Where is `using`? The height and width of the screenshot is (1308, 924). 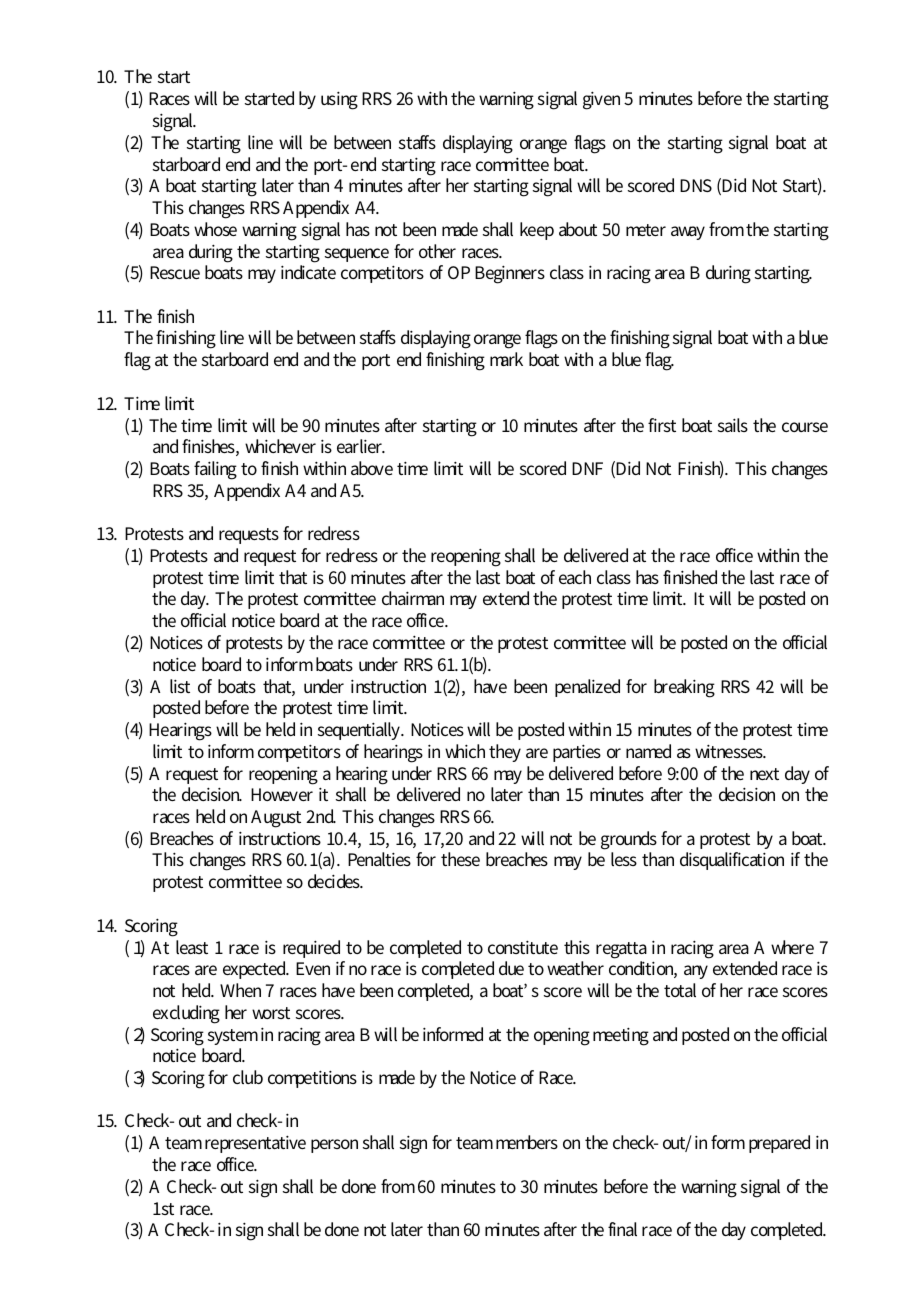
using is located at coordinates (339, 100).
